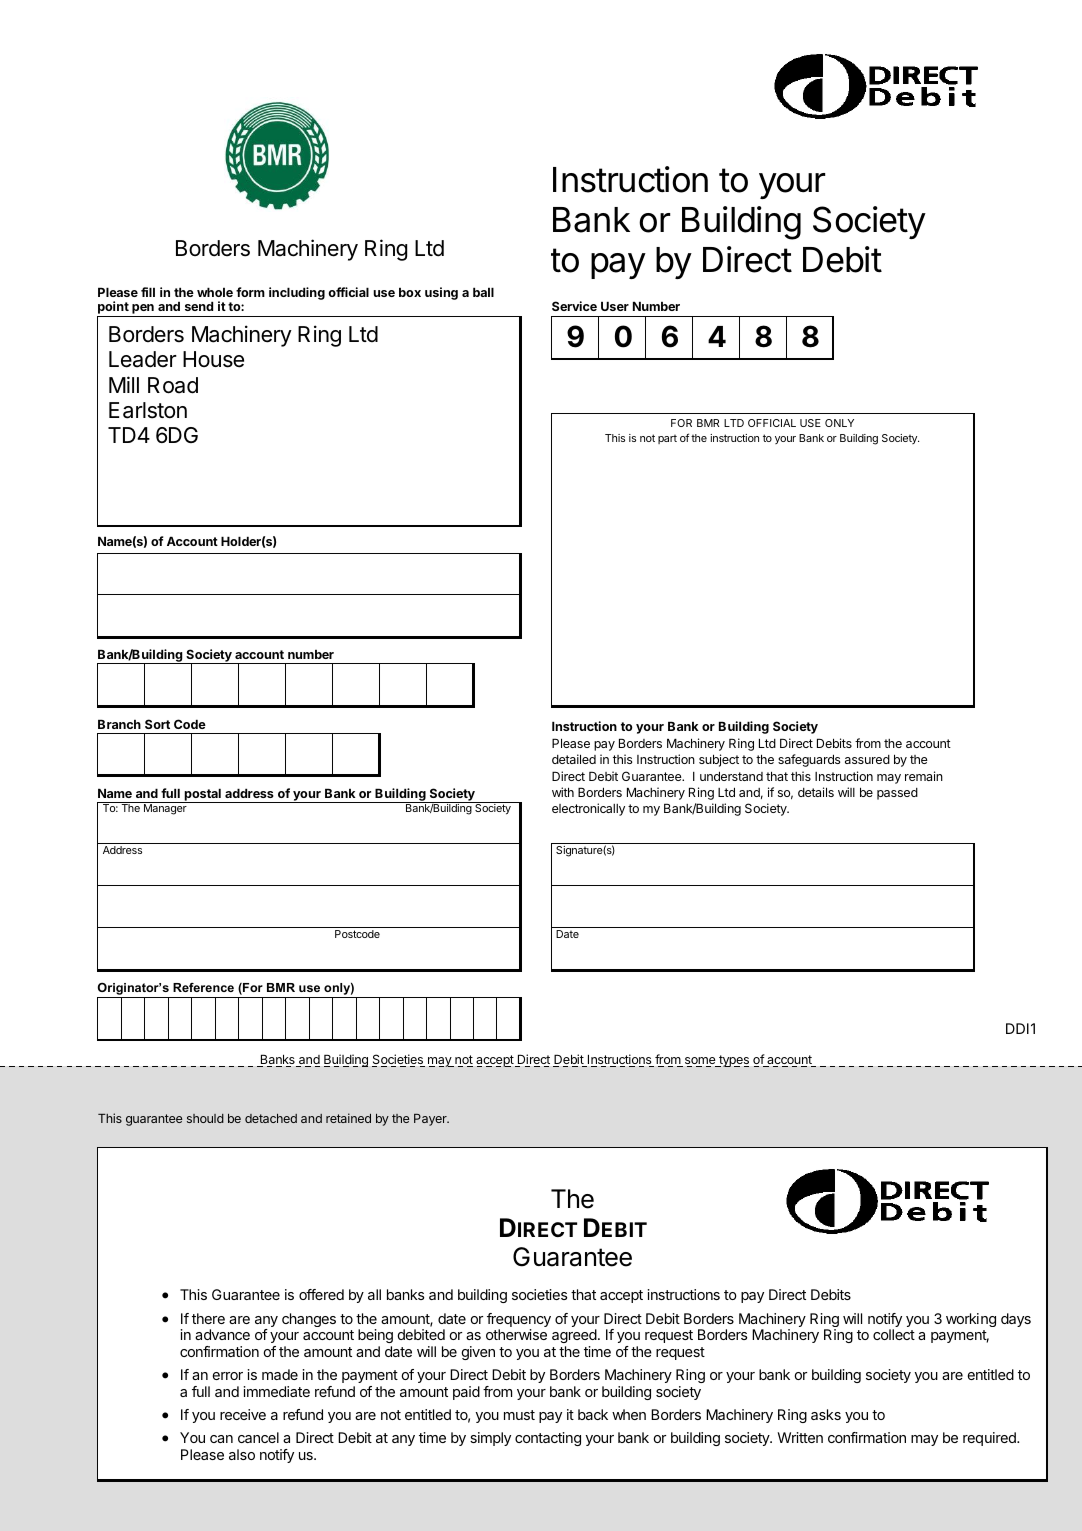 The height and width of the page is (1531, 1082). I want to click on electronically, so click(588, 809).
